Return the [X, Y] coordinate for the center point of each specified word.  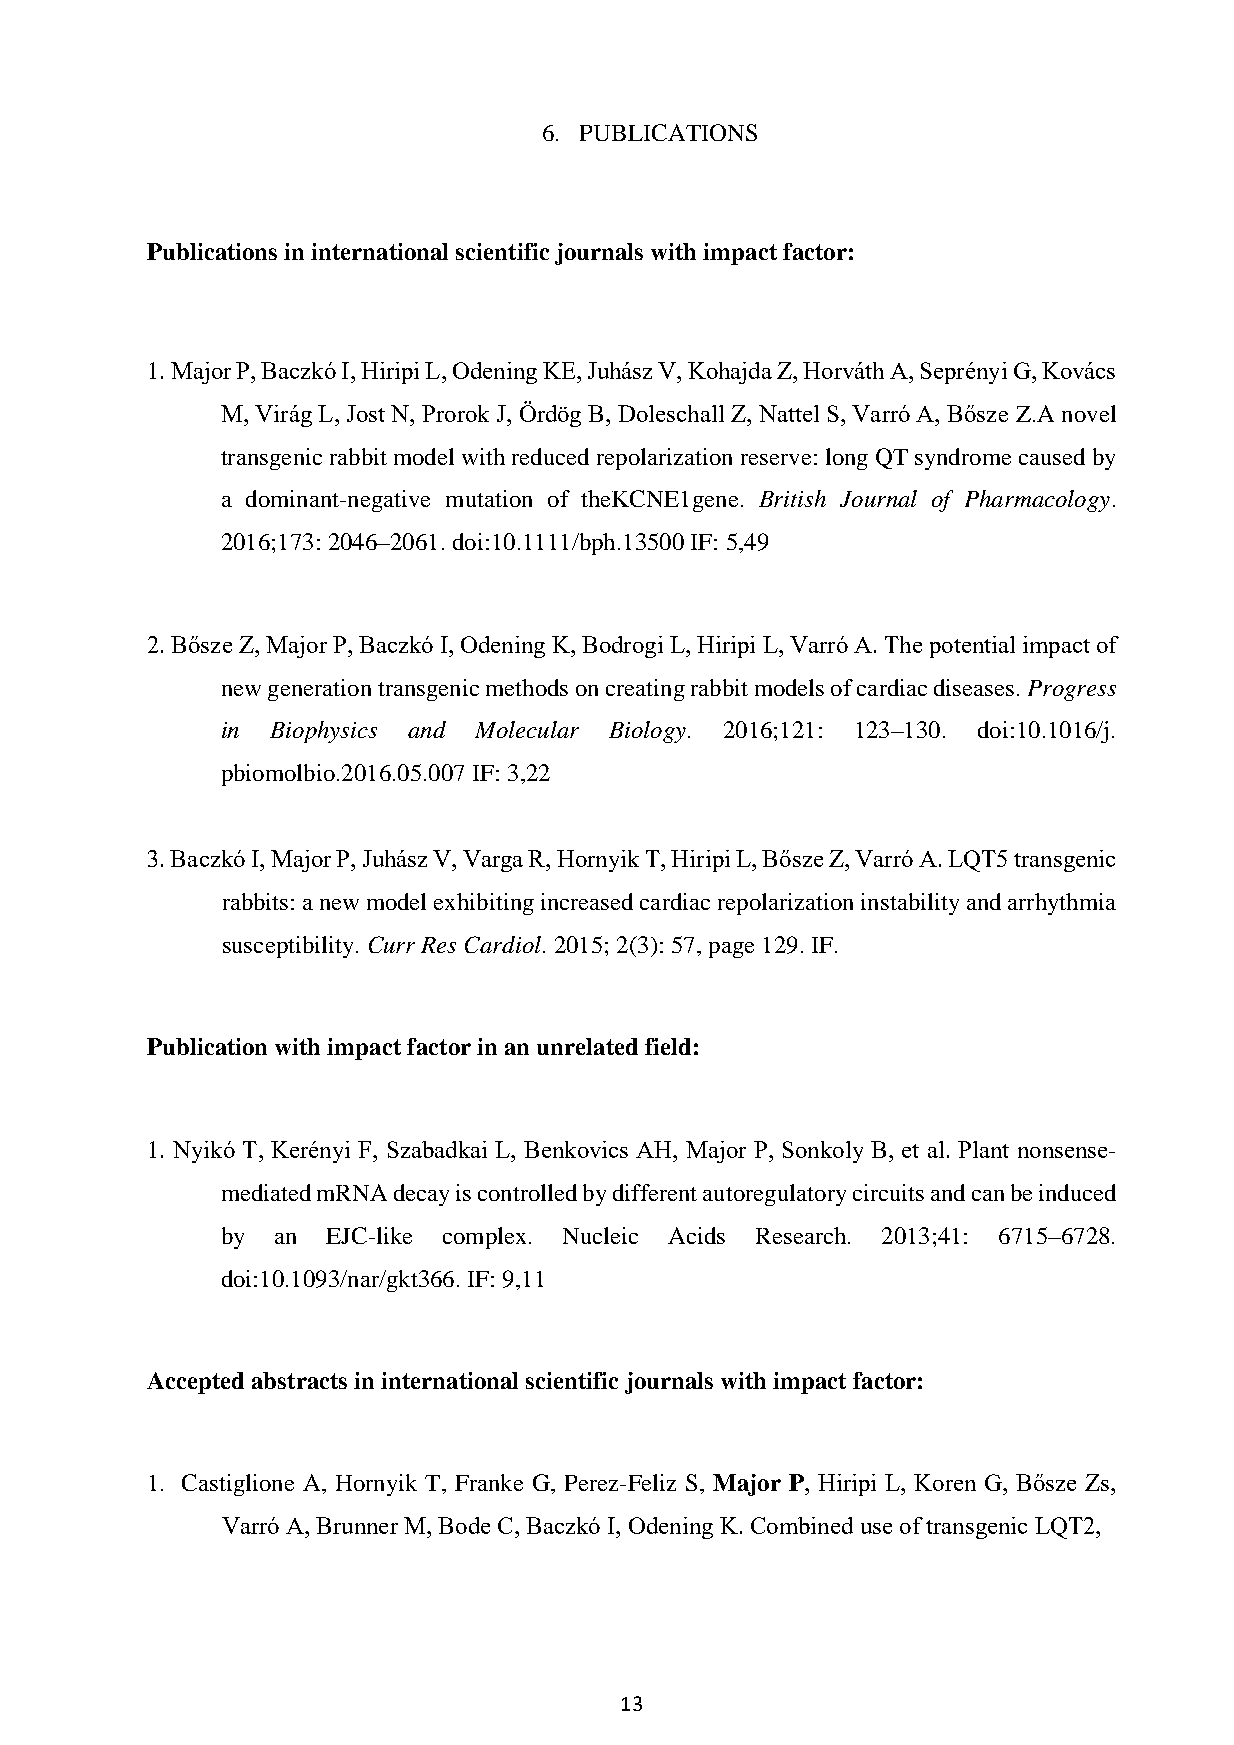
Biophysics [323, 732]
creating [645, 690]
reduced [550, 456]
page [731, 950]
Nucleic [600, 1235]
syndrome [963, 459]
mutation [489, 498]
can [988, 1195]
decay [421, 1195]
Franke [489, 1482]
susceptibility [288, 947]
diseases [974, 687]
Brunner [357, 1525]
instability [910, 904]
